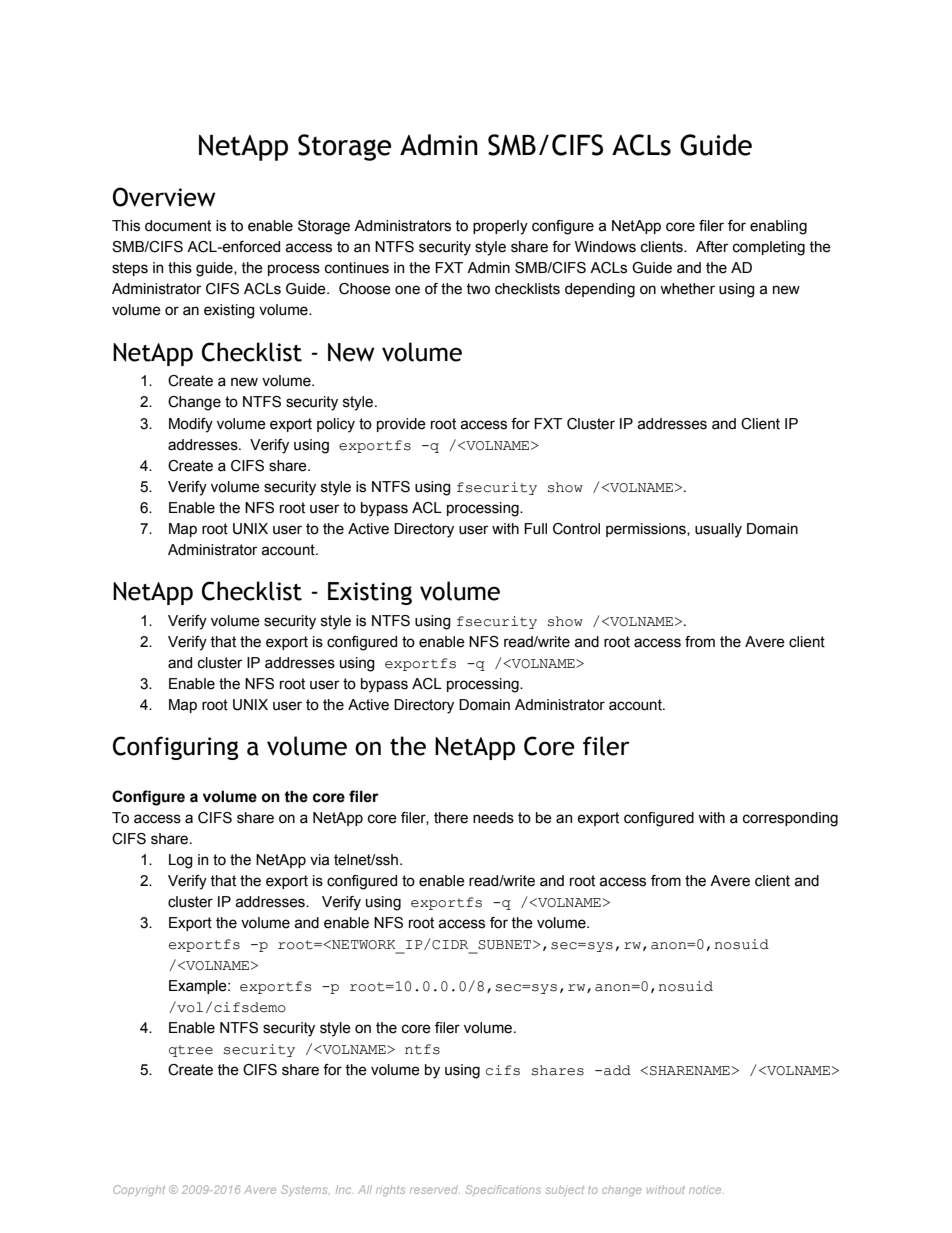 This screenshot has width=952, height=1233. I want to click on properly, so click(500, 227).
